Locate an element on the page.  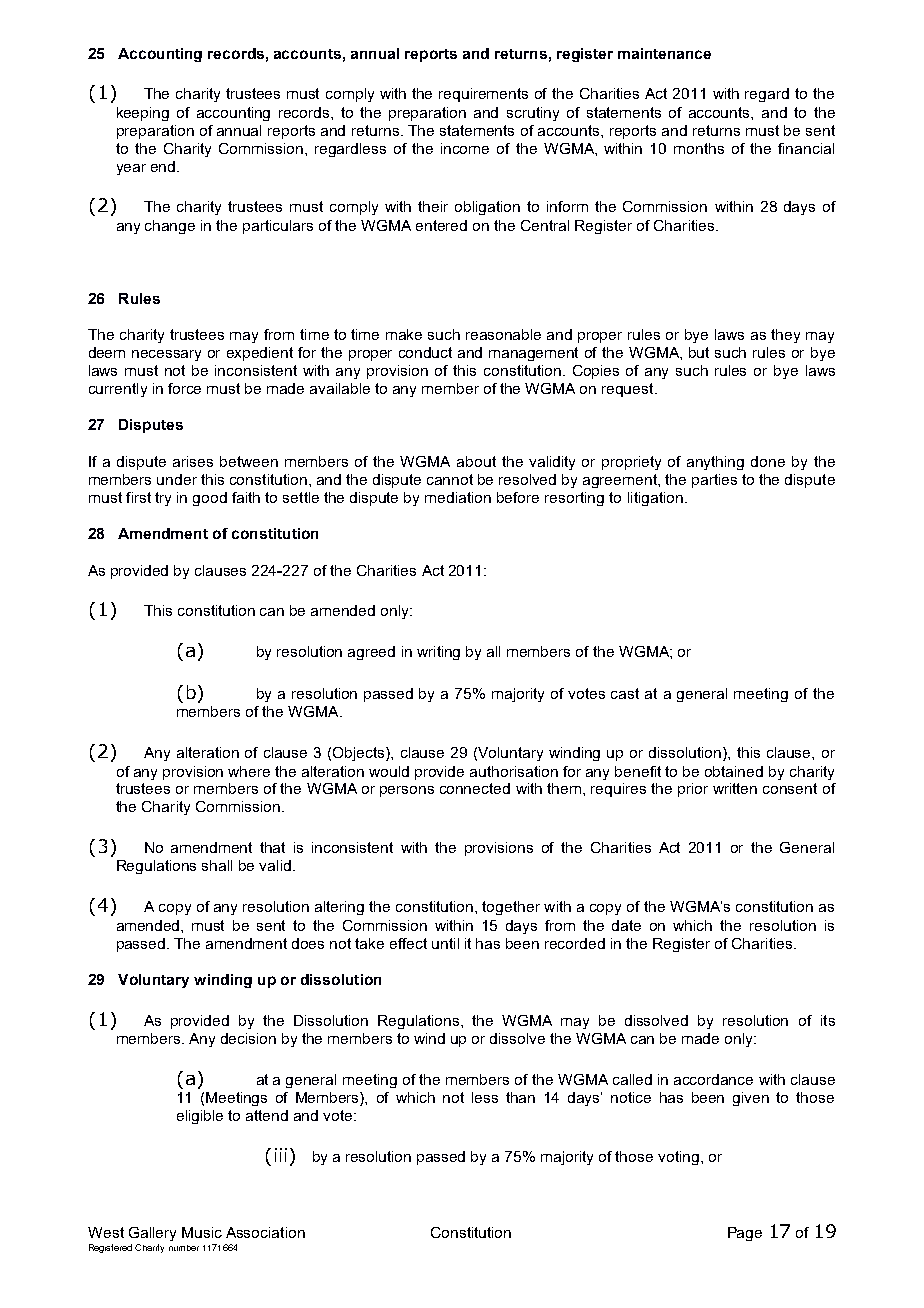
Page is located at coordinates (745, 1234).
